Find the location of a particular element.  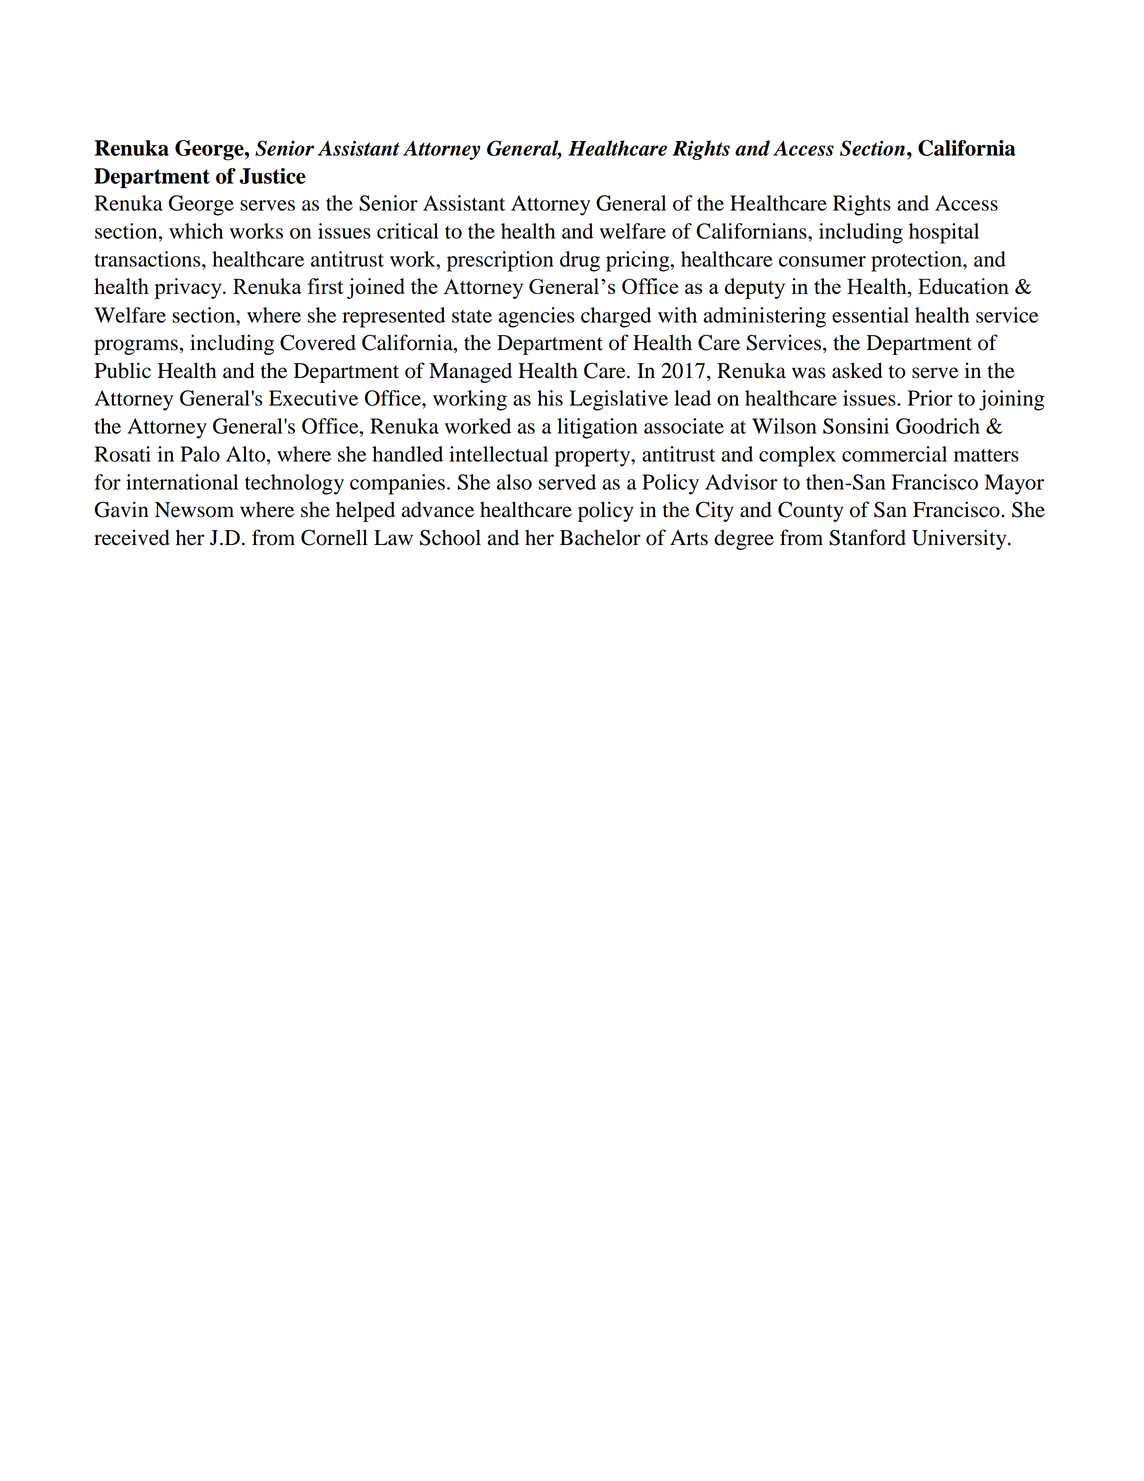

Bachelor is located at coordinates (600, 538).
